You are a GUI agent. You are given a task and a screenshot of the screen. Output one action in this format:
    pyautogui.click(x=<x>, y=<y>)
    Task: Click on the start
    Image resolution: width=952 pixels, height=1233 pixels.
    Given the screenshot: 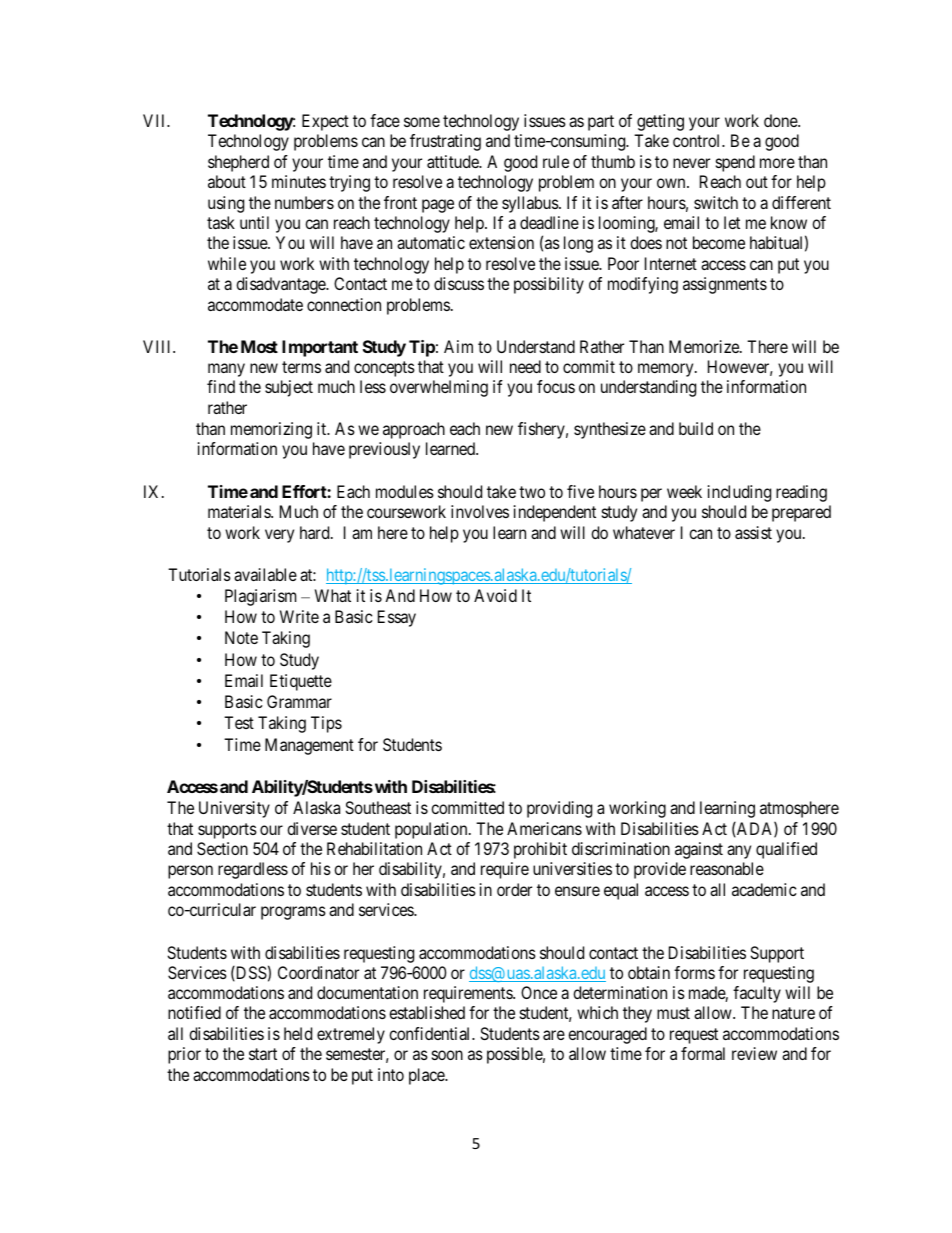 What is the action you would take?
    pyautogui.click(x=263, y=1054)
